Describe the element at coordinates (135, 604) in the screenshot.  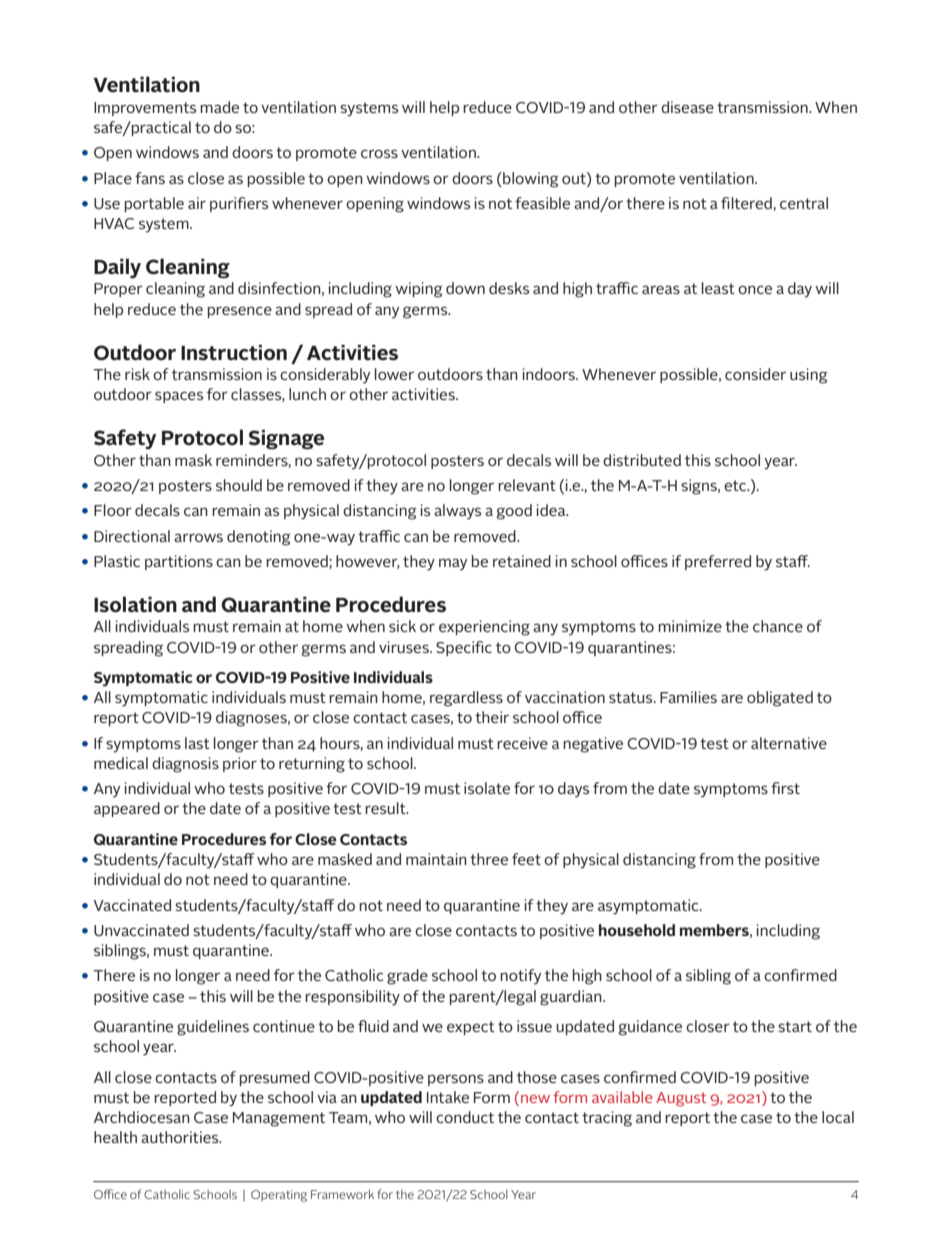
I see `Isolation` at that location.
